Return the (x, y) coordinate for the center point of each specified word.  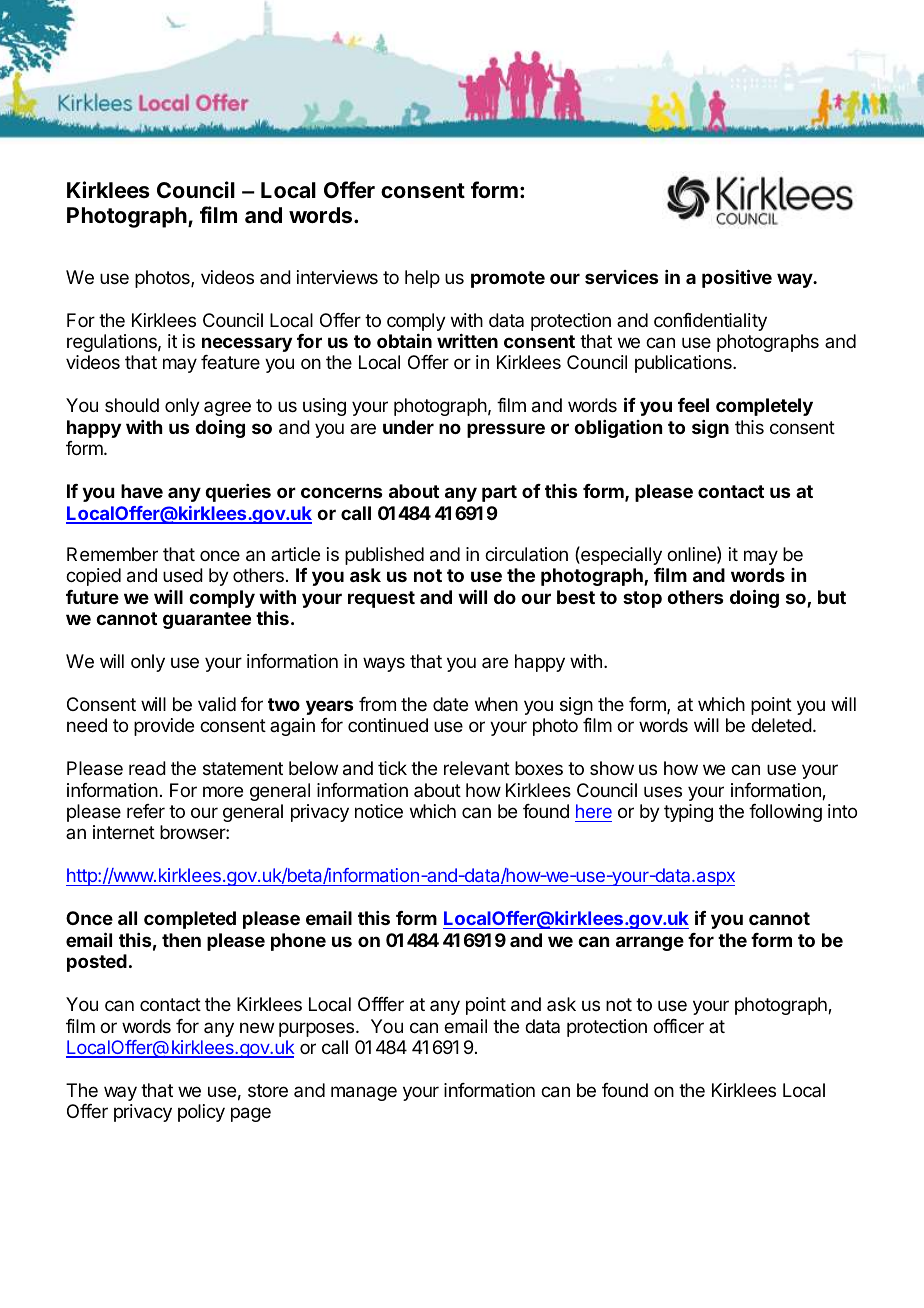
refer (146, 811)
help (422, 279)
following (785, 813)
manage (364, 1093)
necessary (247, 344)
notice (379, 811)
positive (737, 278)
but (832, 597)
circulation (526, 554)
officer (678, 1026)
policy (201, 1113)
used (183, 575)
